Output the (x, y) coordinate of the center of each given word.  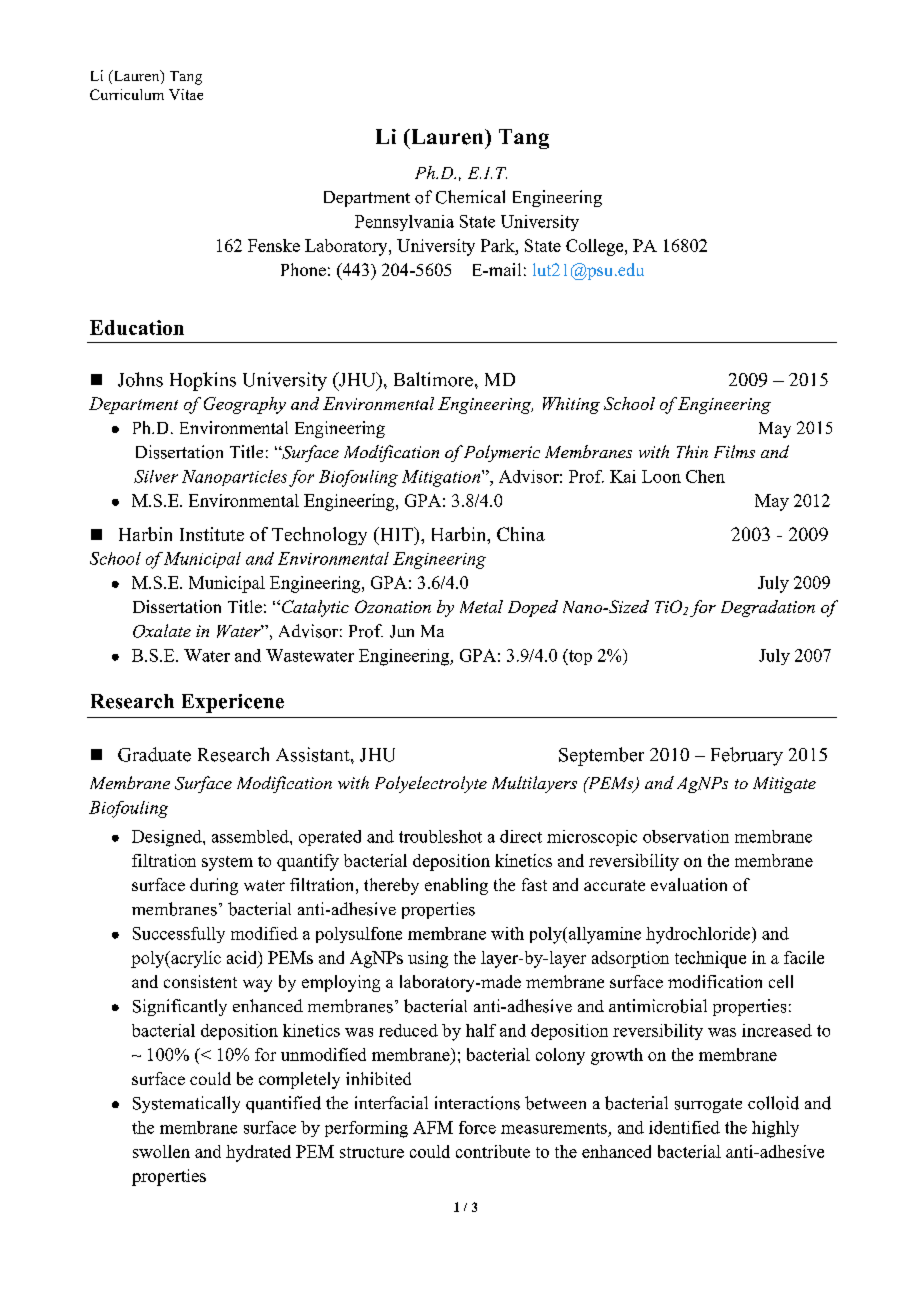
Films (734, 451)
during (214, 886)
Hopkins (203, 381)
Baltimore (433, 379)
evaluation (689, 884)
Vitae (186, 94)
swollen (161, 1151)
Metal (481, 606)
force (477, 1127)
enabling (456, 886)
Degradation (768, 608)
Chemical (470, 197)
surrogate (708, 1105)
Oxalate (162, 631)
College (596, 247)
